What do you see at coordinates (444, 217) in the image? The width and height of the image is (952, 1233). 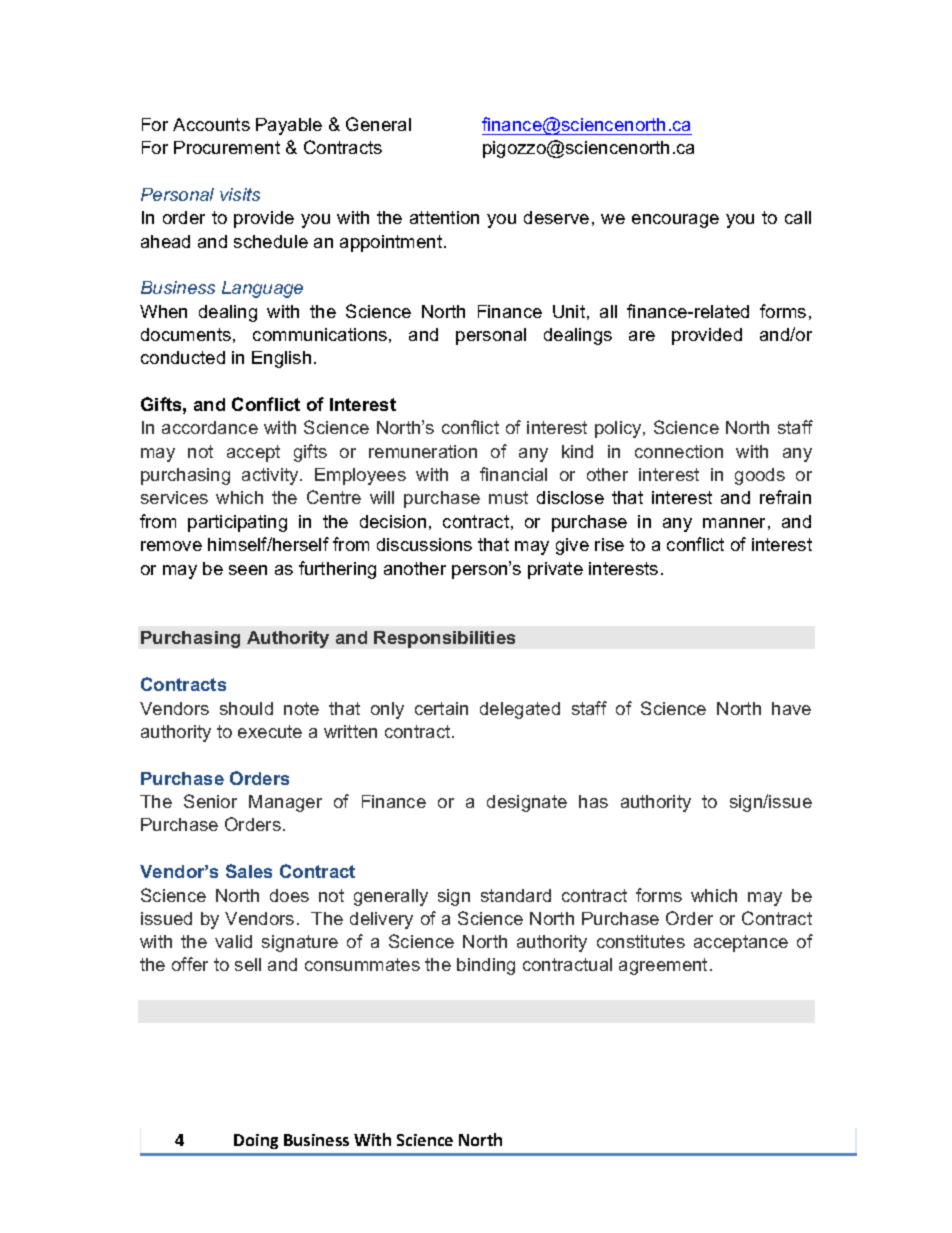 I see `attention` at bounding box center [444, 217].
